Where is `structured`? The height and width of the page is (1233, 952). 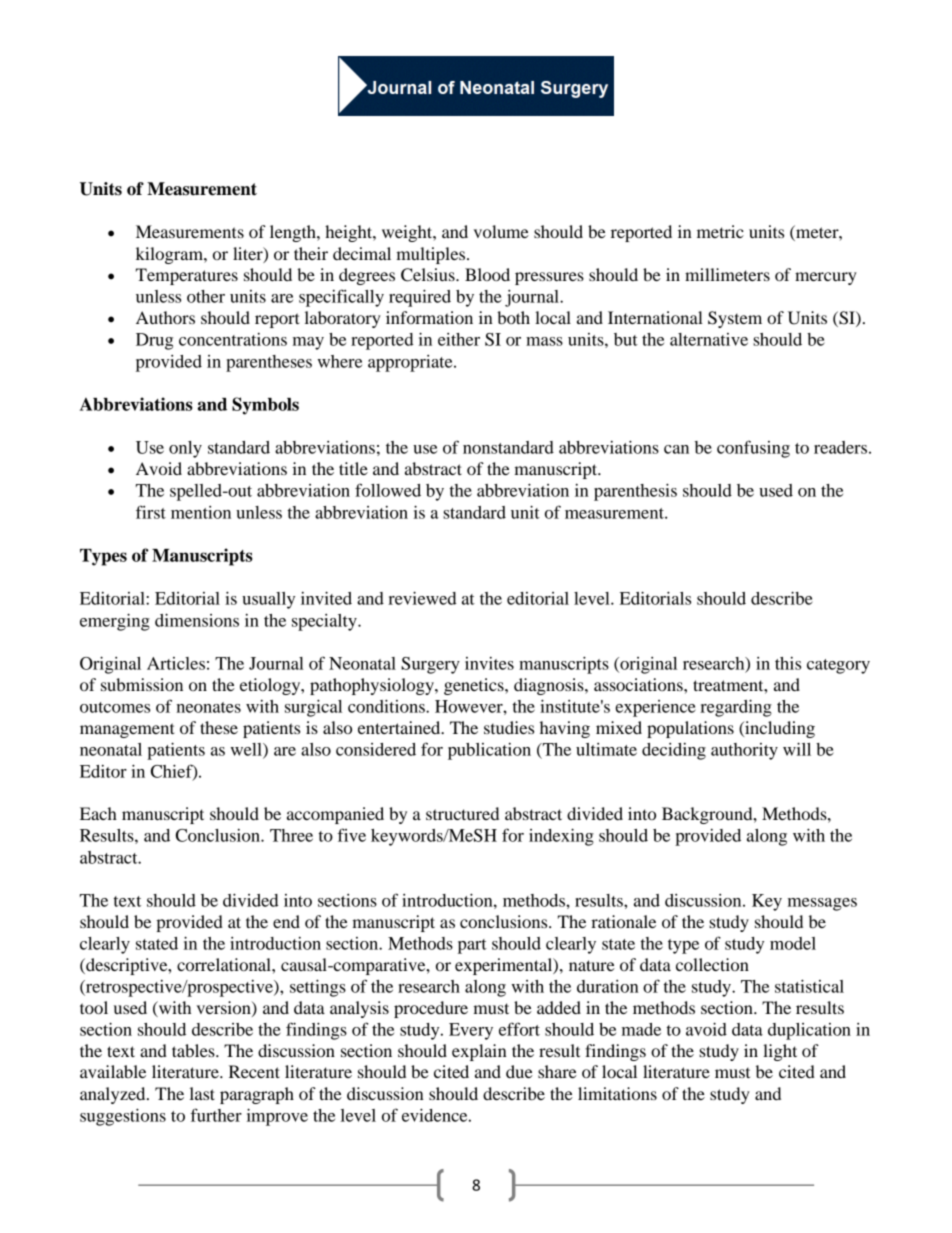 structured is located at coordinates (462, 813).
